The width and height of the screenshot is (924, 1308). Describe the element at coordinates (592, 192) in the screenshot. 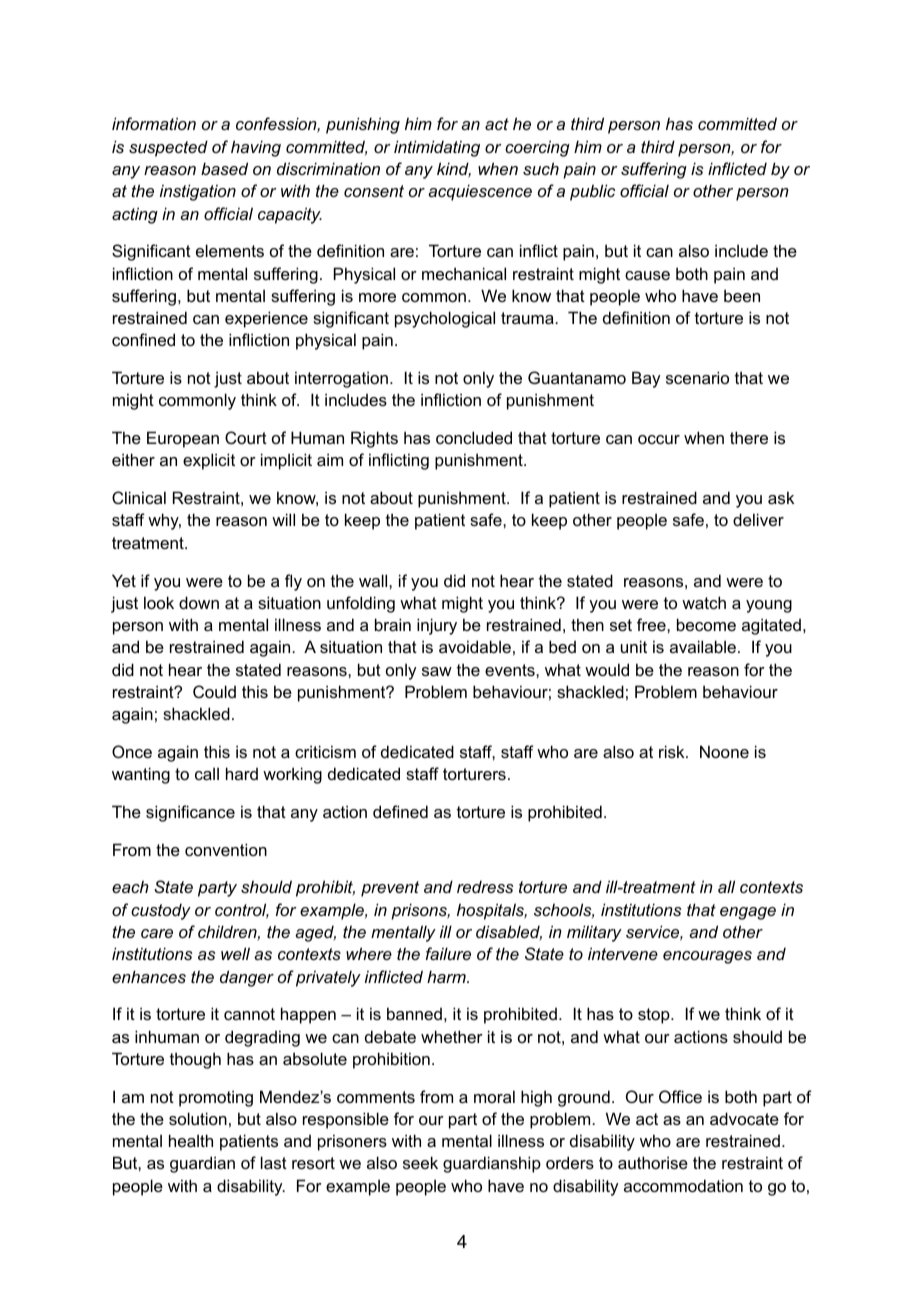

I see `public` at that location.
